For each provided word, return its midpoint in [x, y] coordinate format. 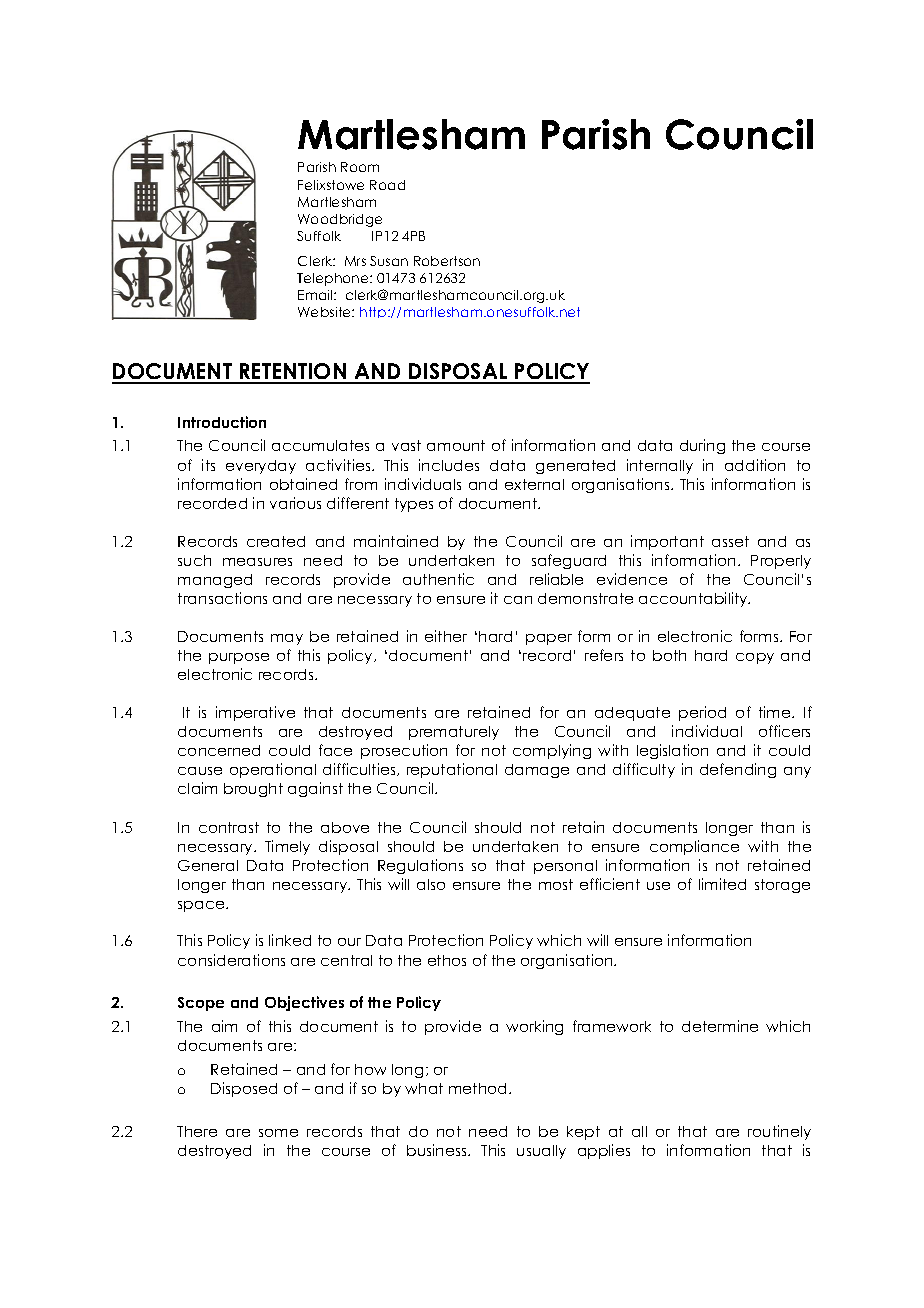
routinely [779, 1132]
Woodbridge [340, 220]
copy [755, 658]
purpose [239, 658]
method [479, 1088]
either [446, 636]
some [278, 1133]
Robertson [447, 261]
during [702, 446]
